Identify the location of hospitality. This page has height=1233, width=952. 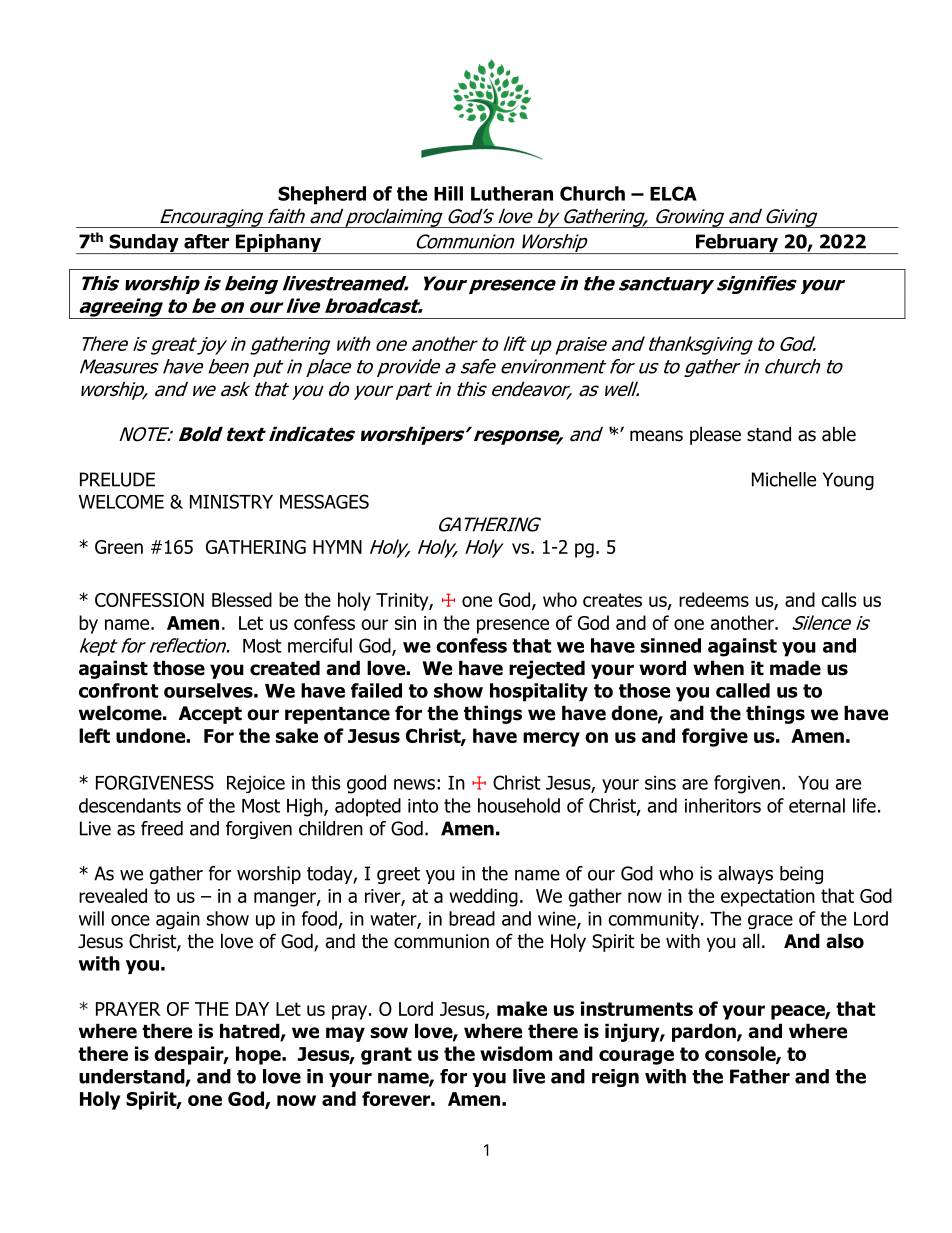
(539, 692).
